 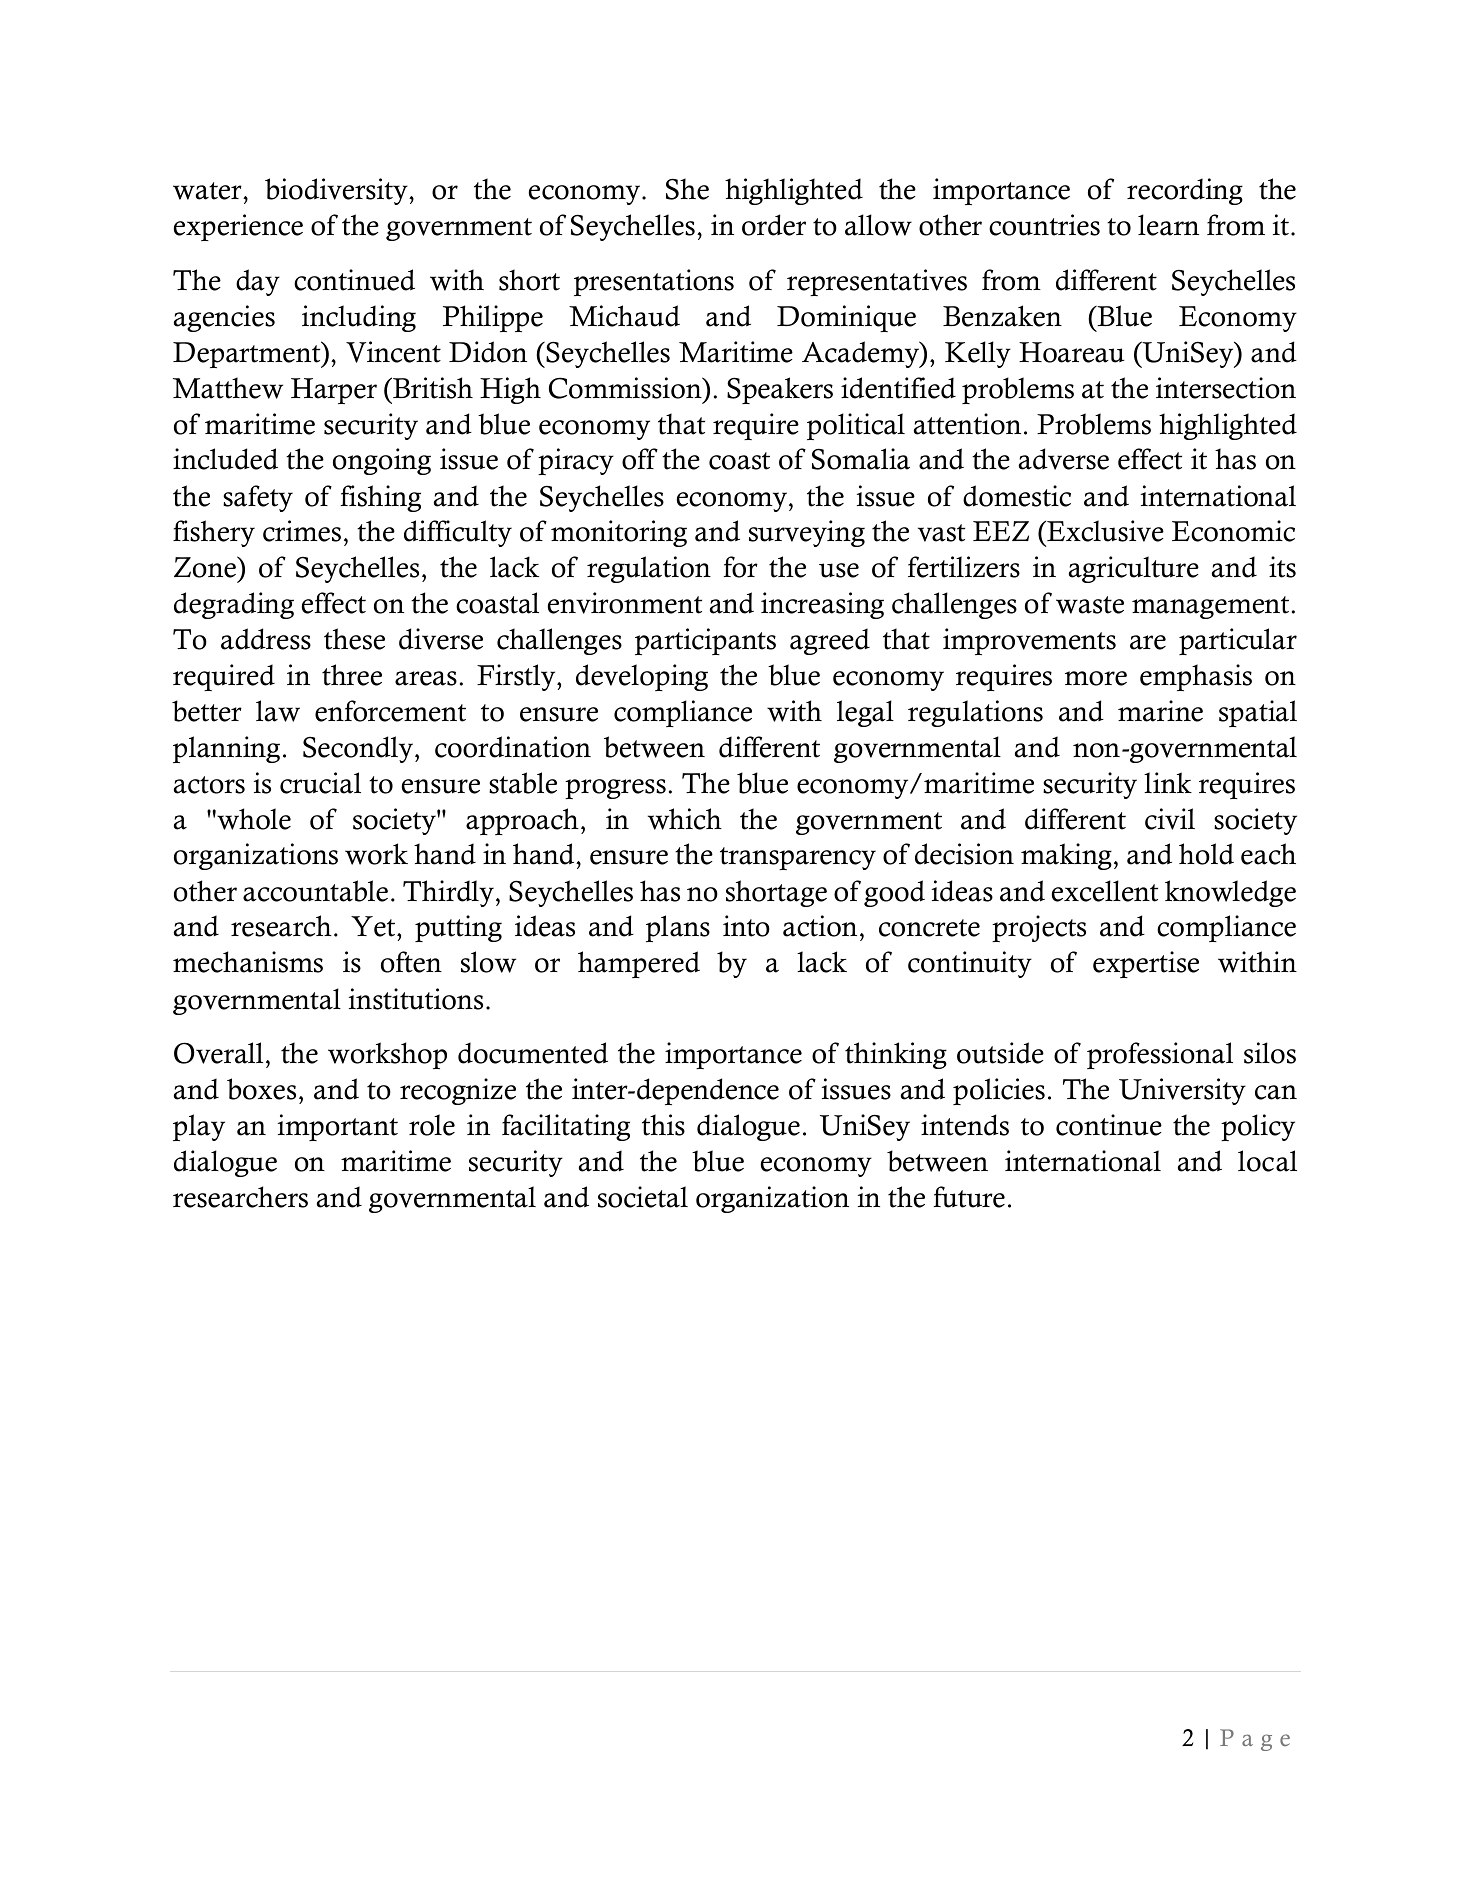 I want to click on societal, so click(x=643, y=1197).
